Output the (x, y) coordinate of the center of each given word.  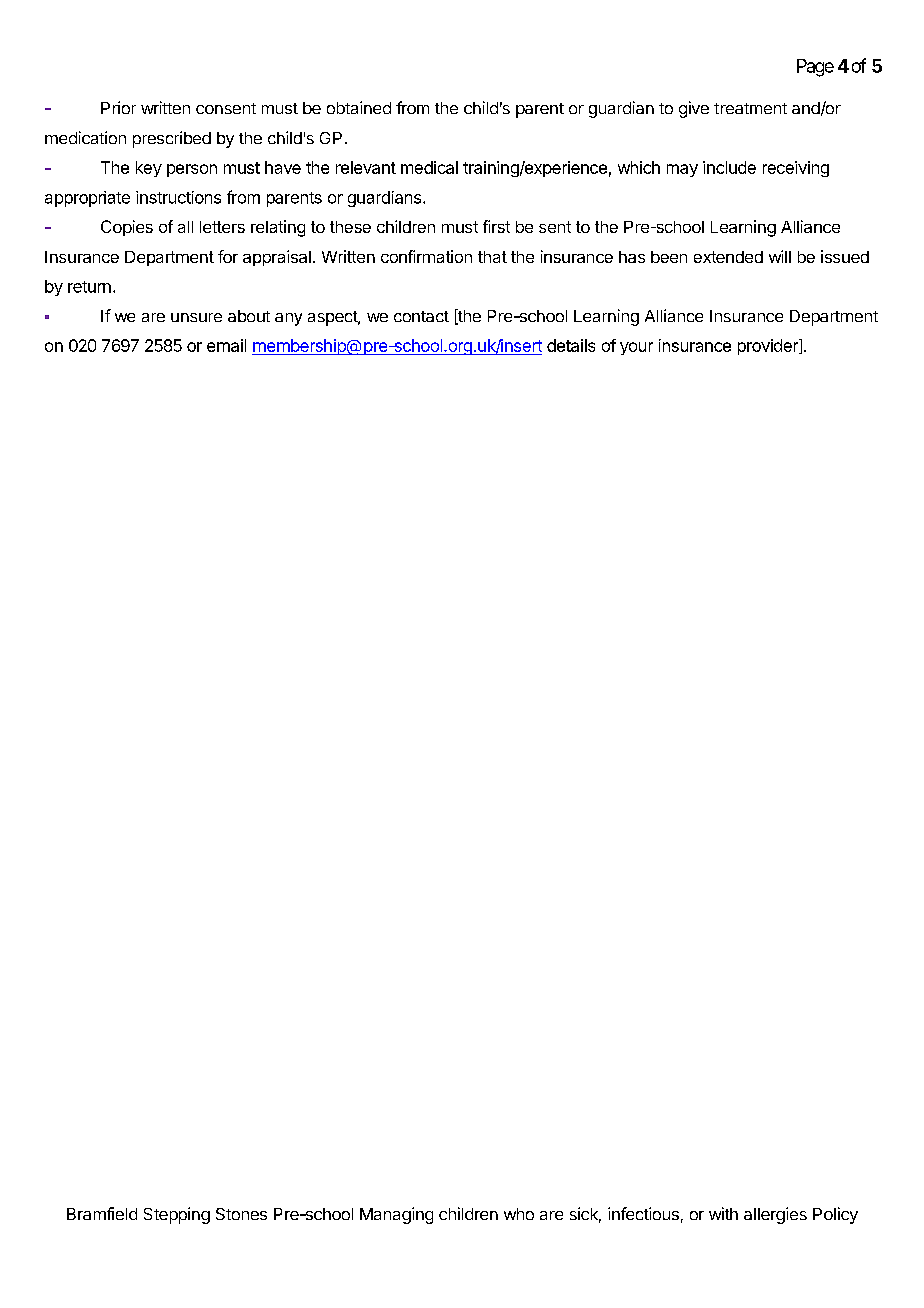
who (519, 1214)
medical (429, 167)
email (226, 345)
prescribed (172, 139)
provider (769, 347)
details (571, 345)
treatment (750, 108)
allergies (775, 1215)
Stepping (177, 1215)
